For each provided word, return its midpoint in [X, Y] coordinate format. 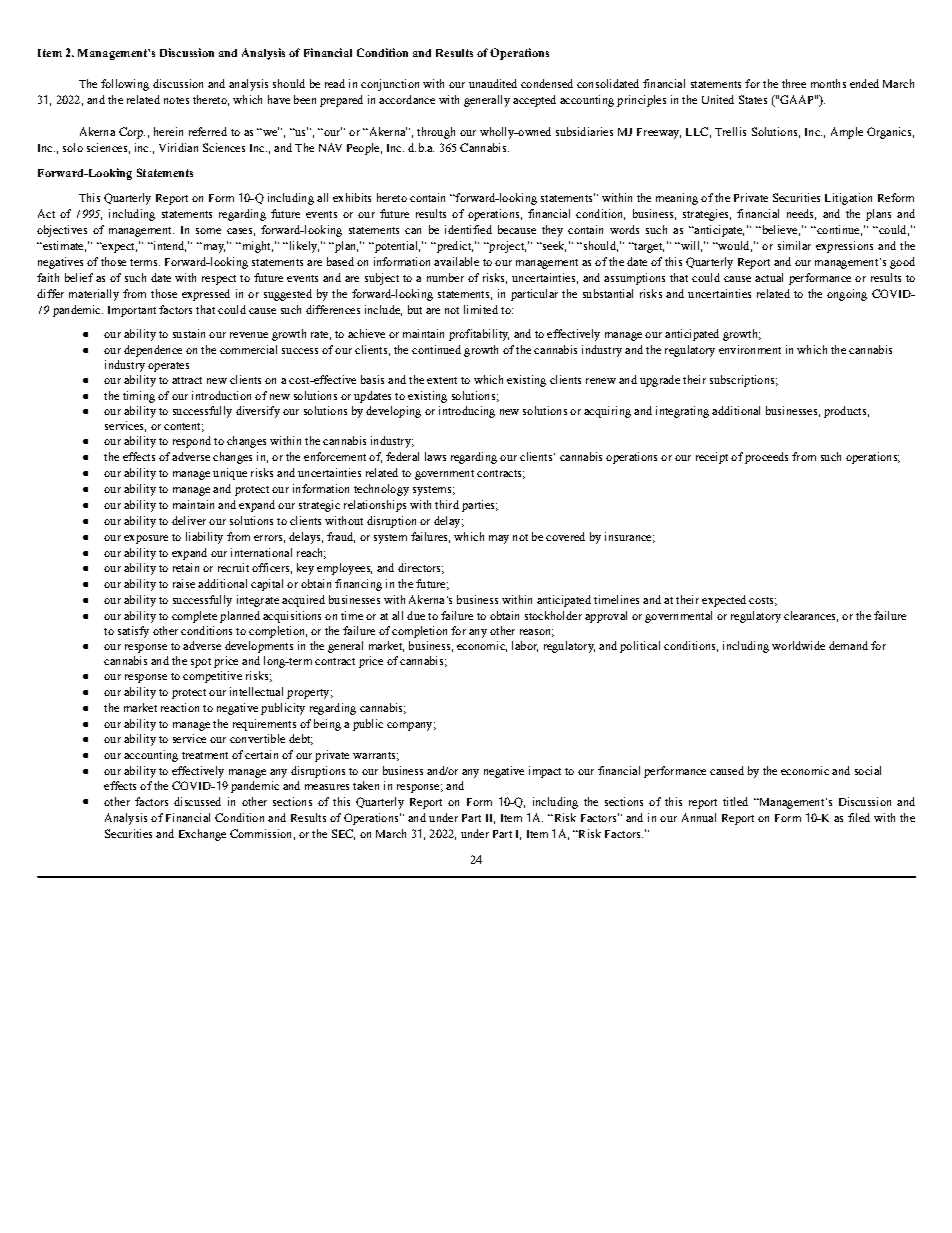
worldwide [798, 645]
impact [545, 772]
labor [525, 646]
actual [769, 277]
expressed [206, 295]
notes [176, 100]
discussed [197, 801]
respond [192, 442]
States [753, 99]
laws [435, 456]
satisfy [133, 632]
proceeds [766, 458]
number [445, 277]
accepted [534, 101]
